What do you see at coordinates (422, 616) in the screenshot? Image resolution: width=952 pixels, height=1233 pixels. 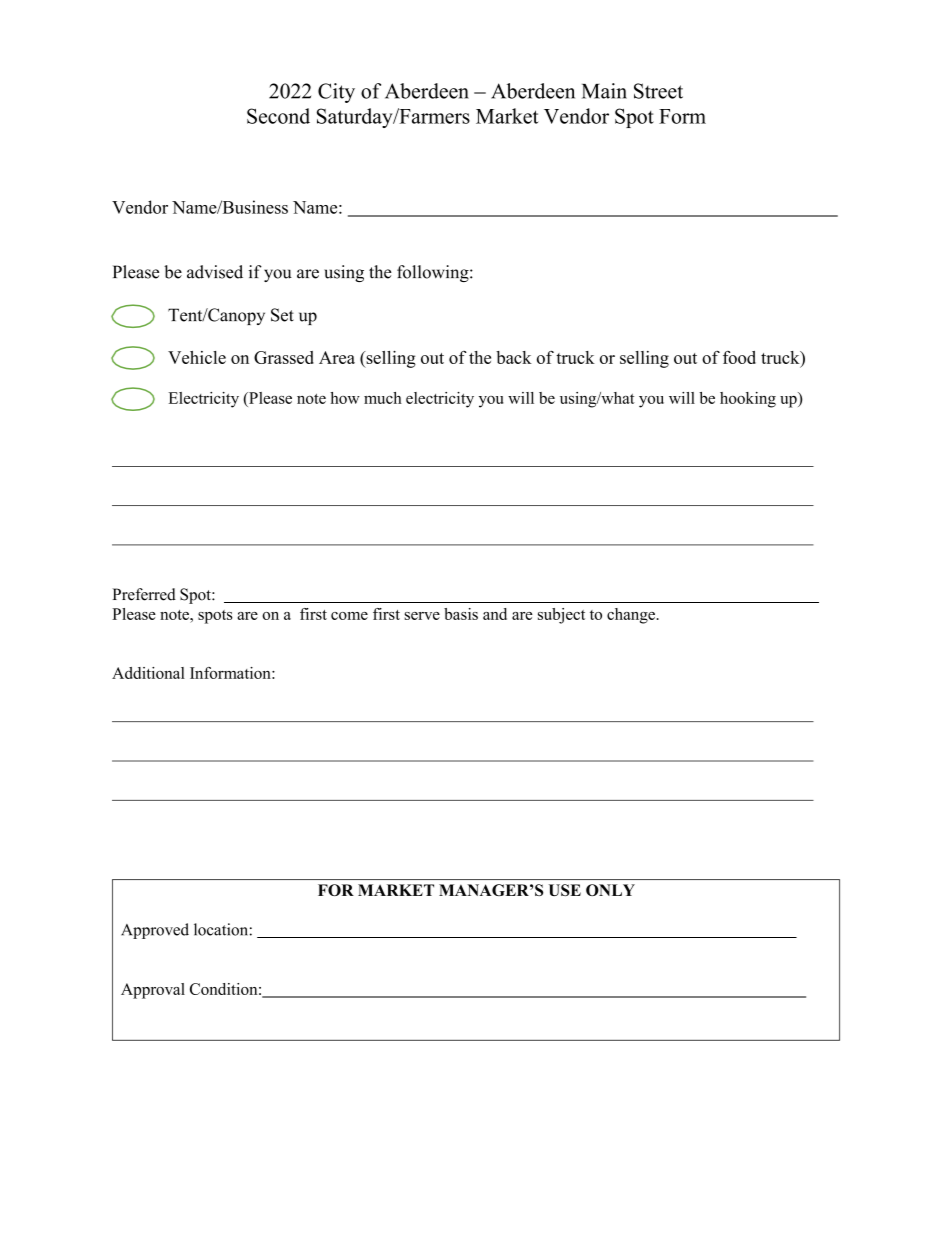 I see `serve` at bounding box center [422, 616].
